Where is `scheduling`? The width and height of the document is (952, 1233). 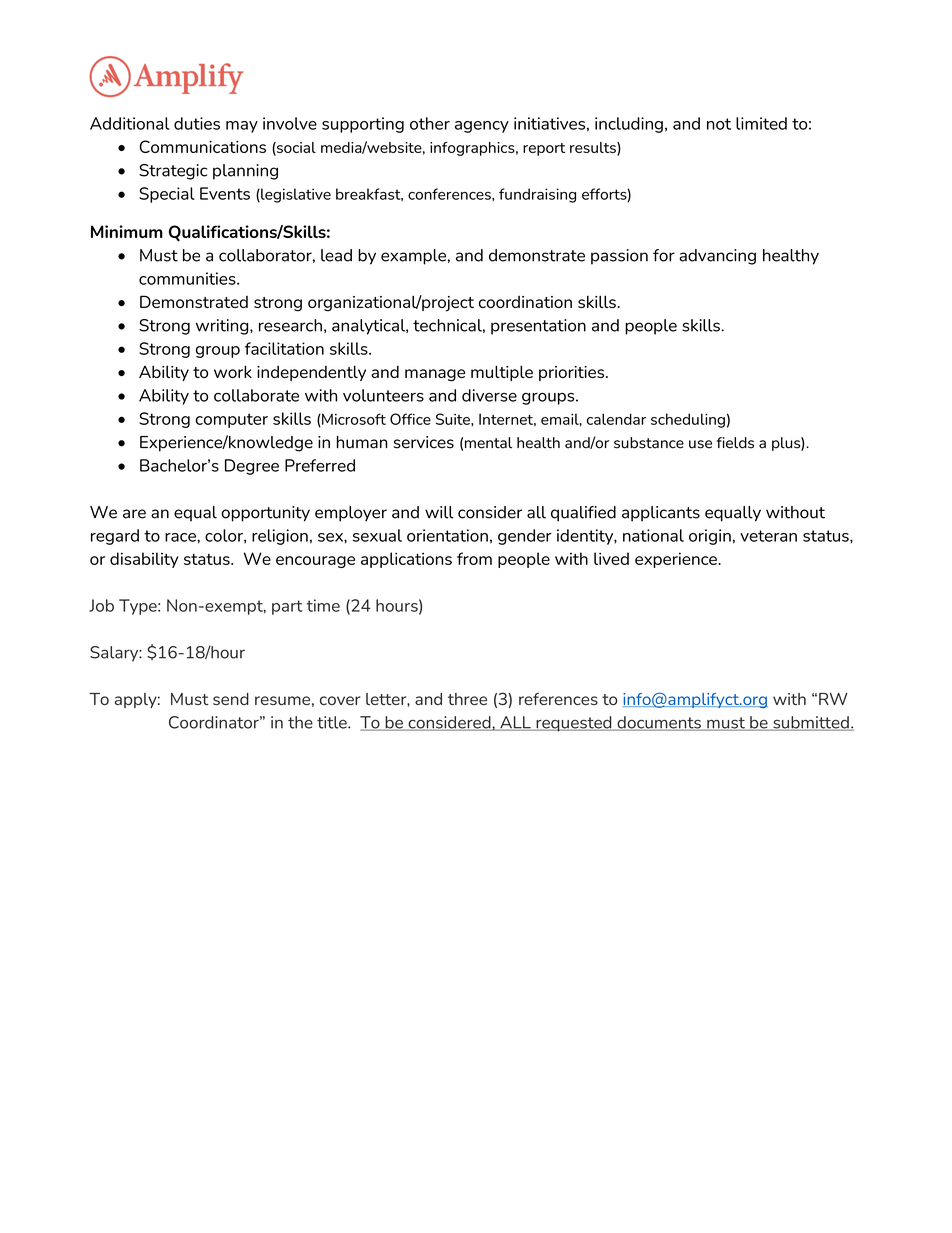 scheduling is located at coordinates (688, 420).
